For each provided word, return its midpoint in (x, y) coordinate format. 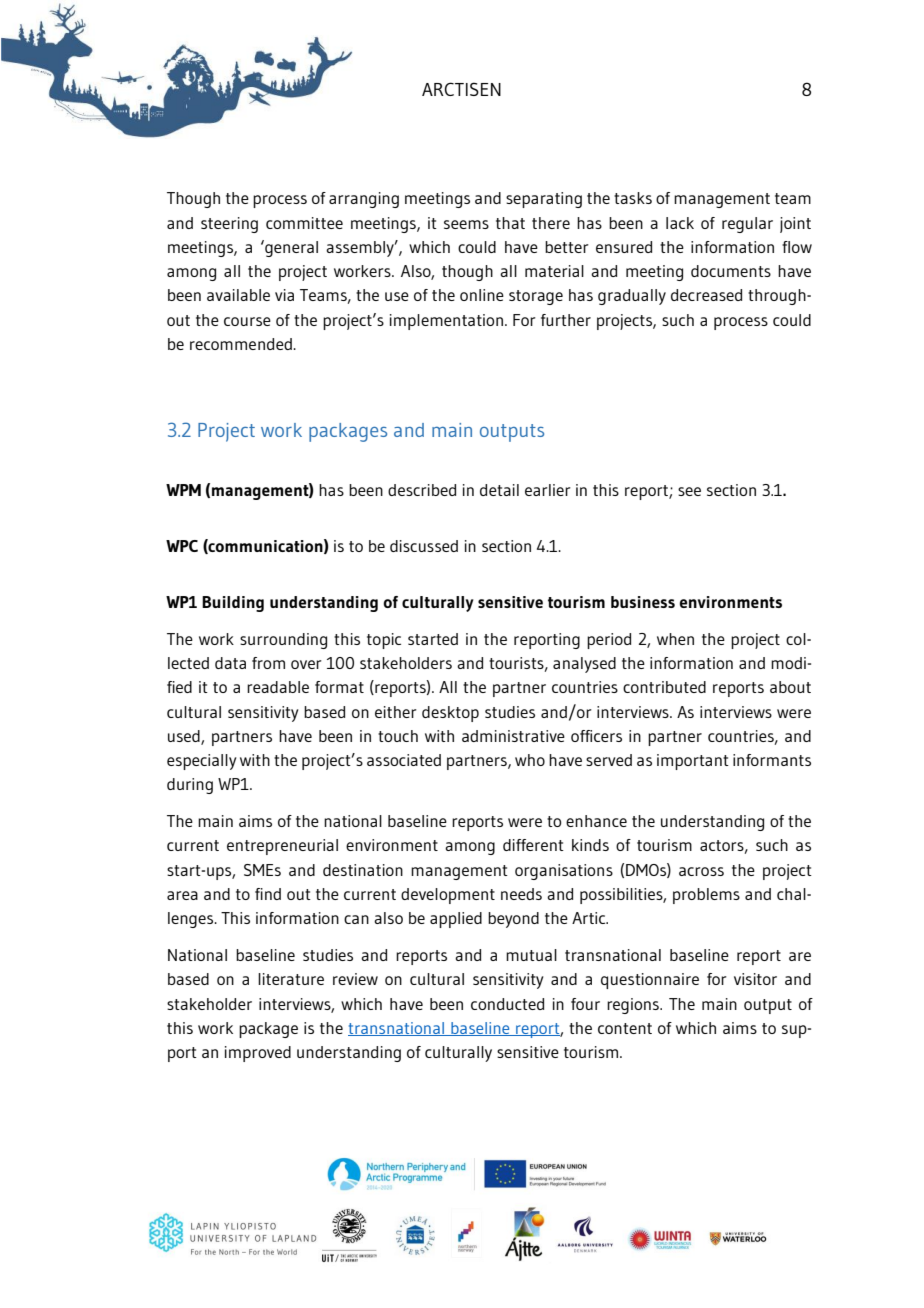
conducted (507, 1004)
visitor (755, 979)
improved (258, 1054)
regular (747, 225)
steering (229, 225)
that (510, 223)
